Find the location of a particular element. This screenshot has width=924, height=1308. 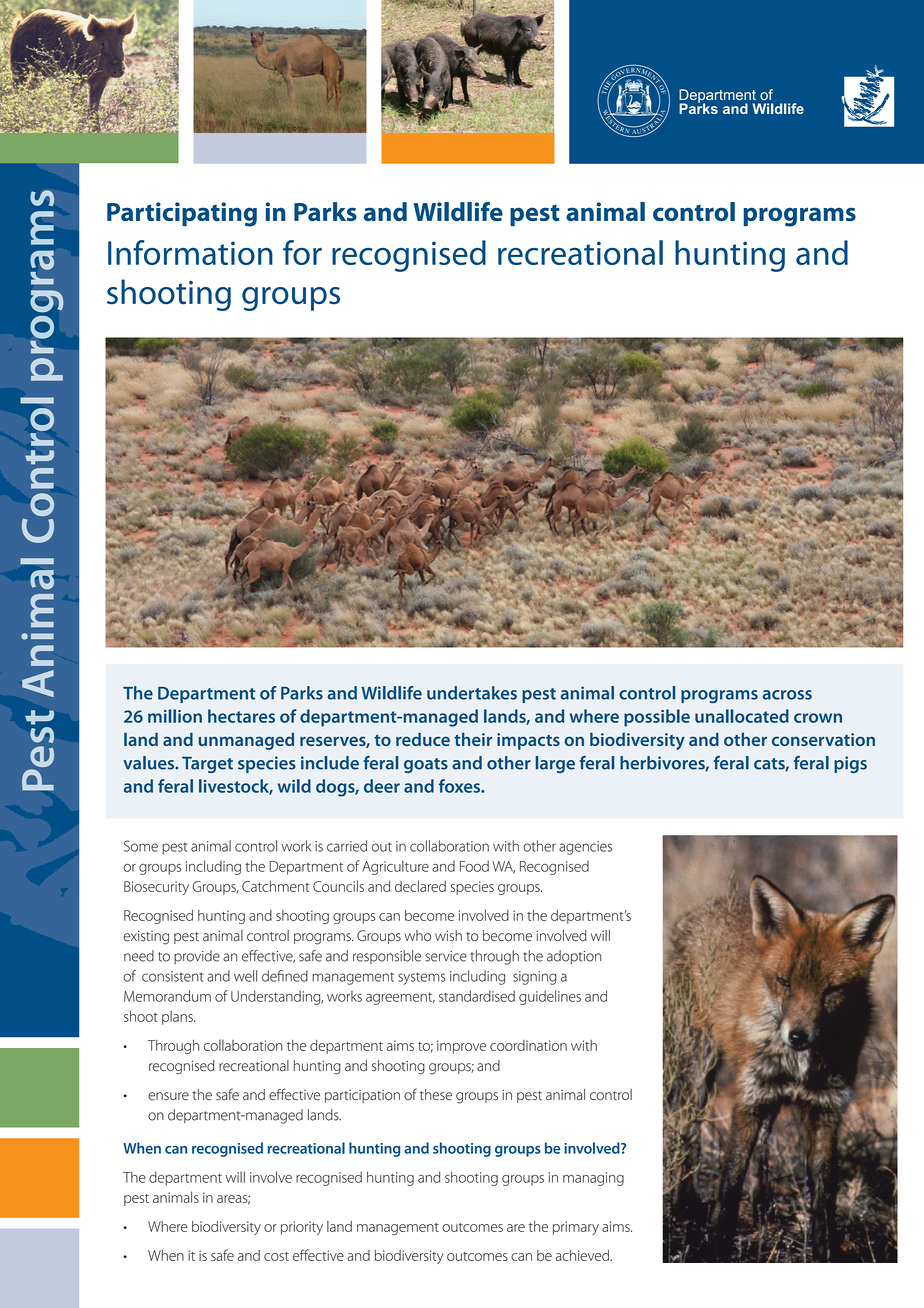

Participating is located at coordinates (182, 214).
